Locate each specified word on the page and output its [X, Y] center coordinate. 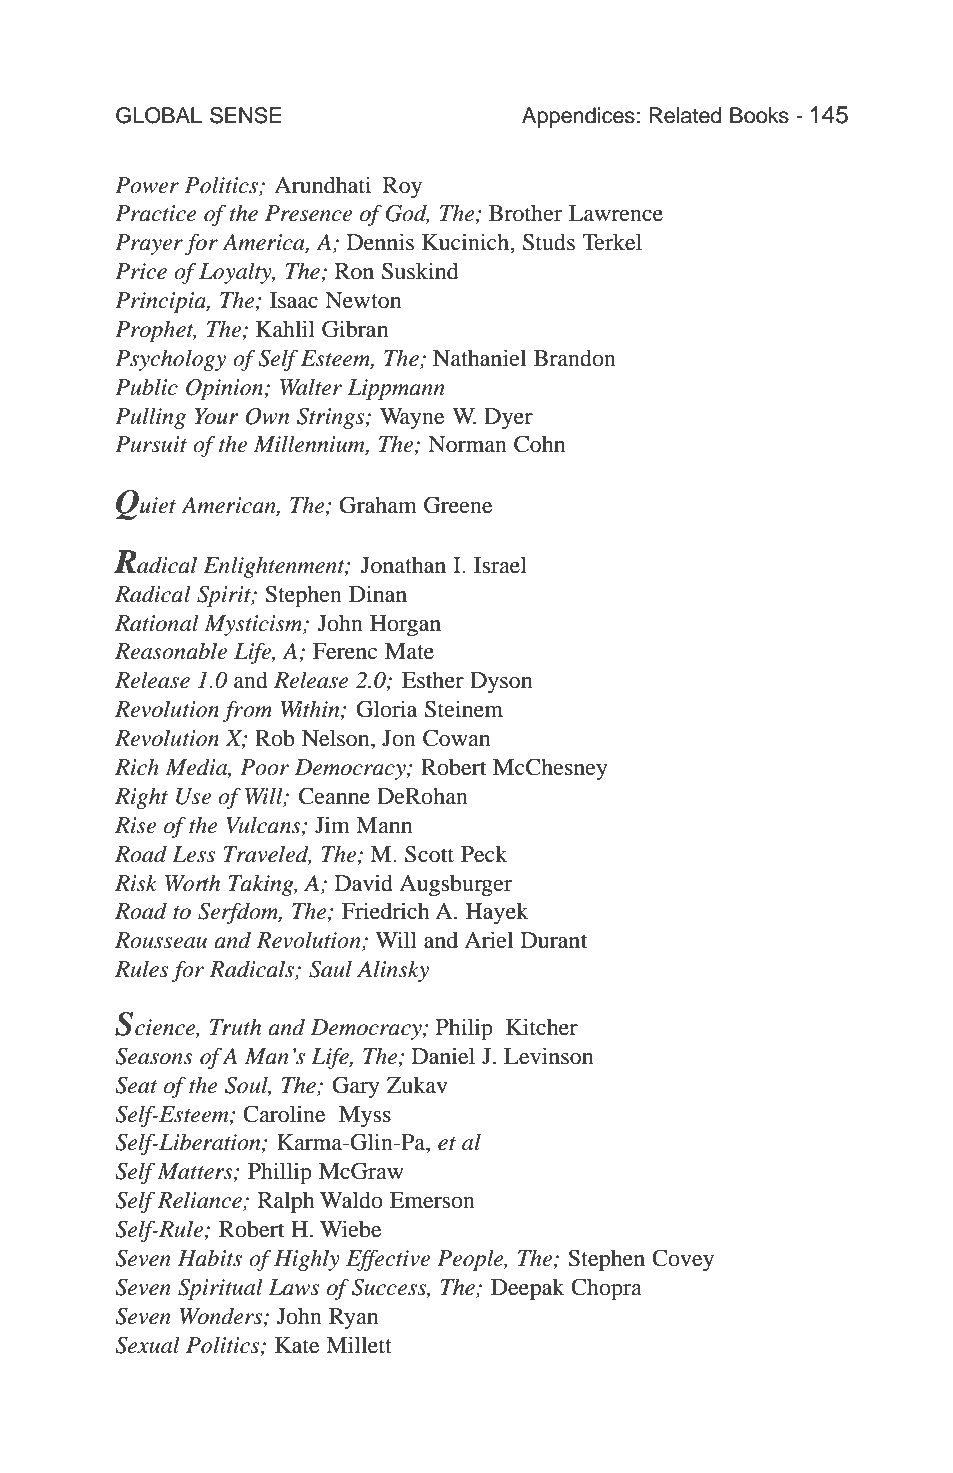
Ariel [488, 940]
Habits [210, 1258]
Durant [554, 940]
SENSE [245, 115]
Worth [192, 883]
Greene [458, 505]
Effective [388, 1260]
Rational [157, 623]
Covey [683, 1260]
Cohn [539, 444]
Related [685, 115]
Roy [402, 187]
